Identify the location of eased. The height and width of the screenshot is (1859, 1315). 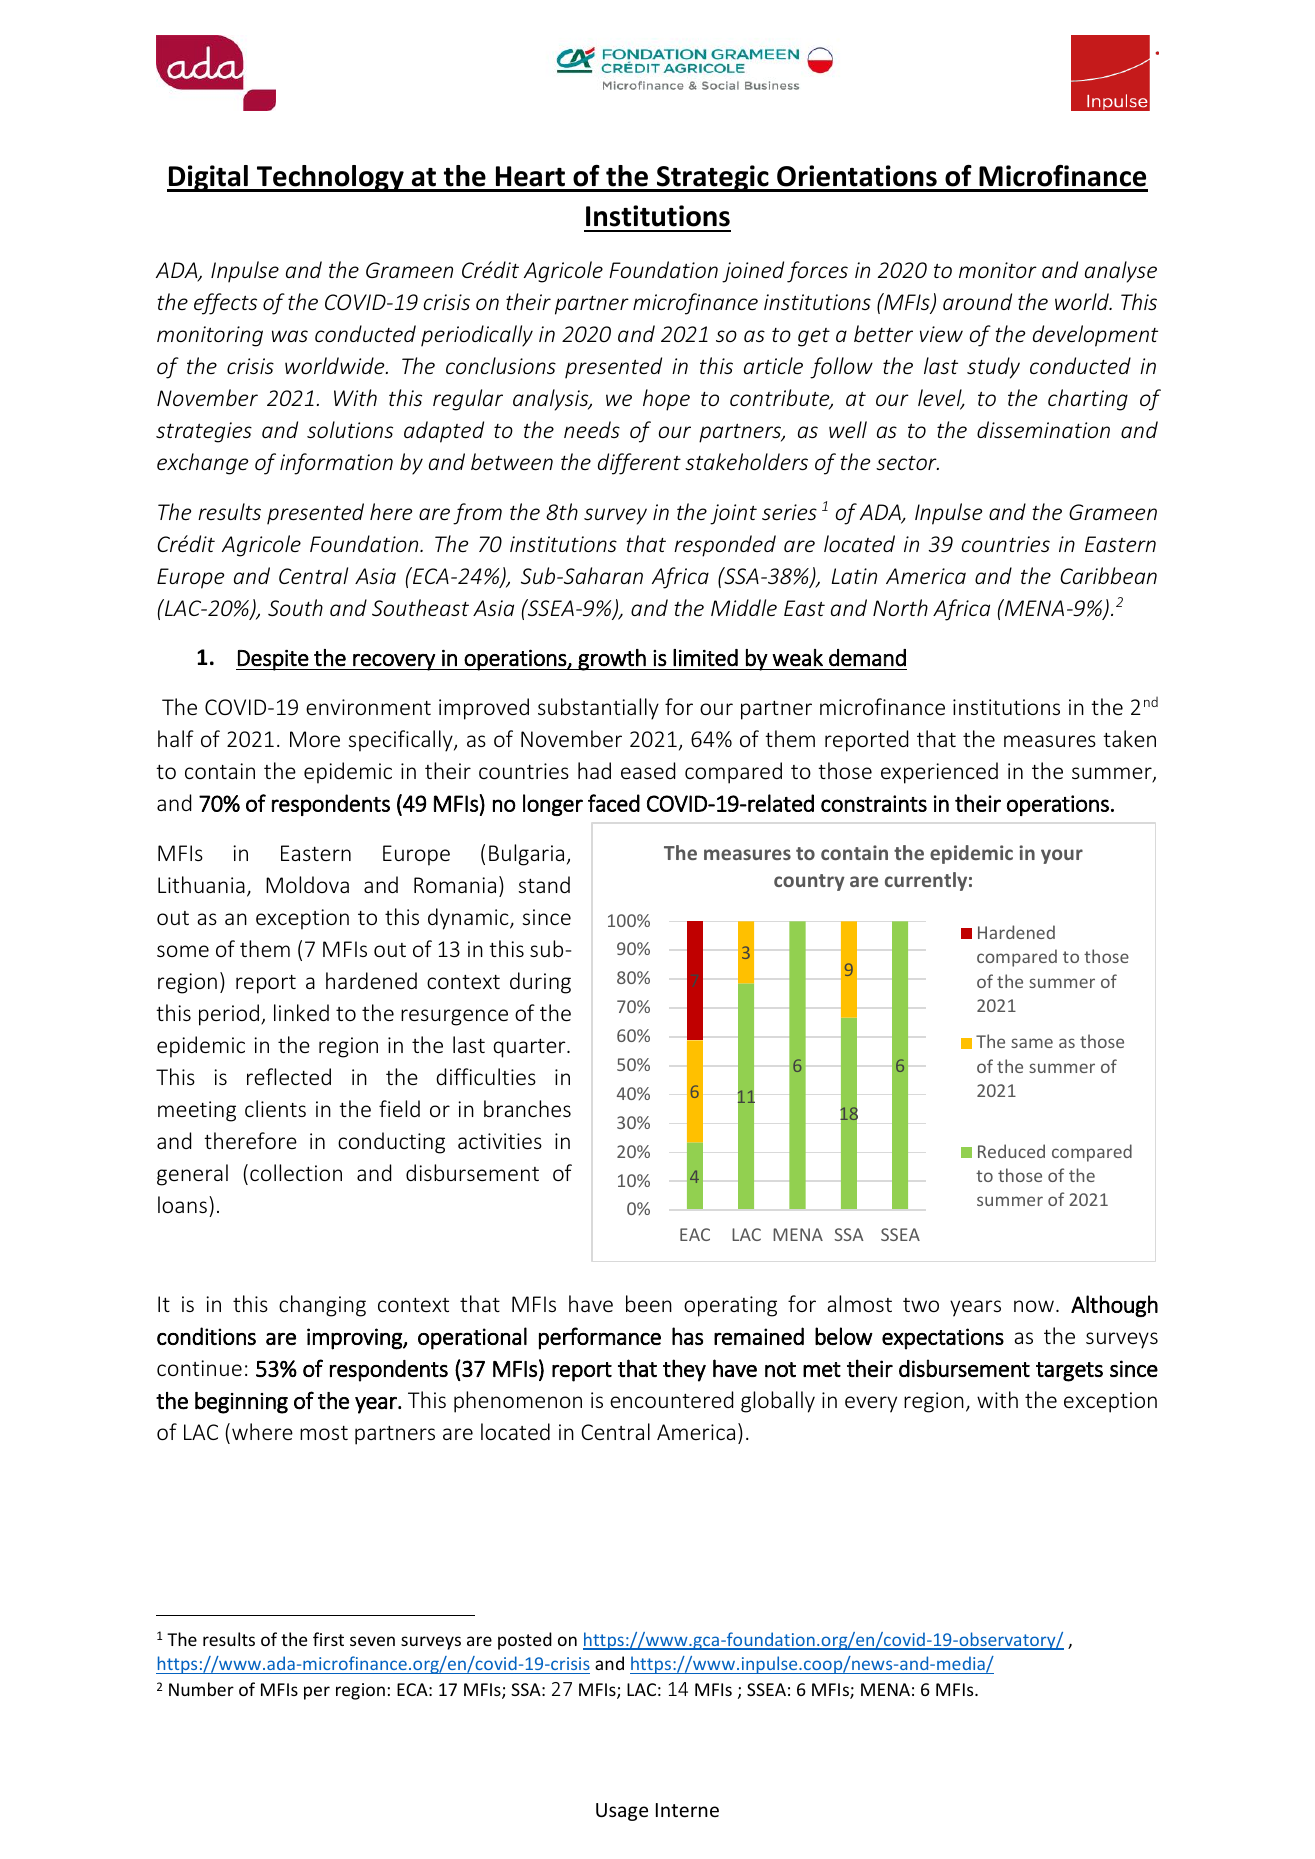
(648, 770).
